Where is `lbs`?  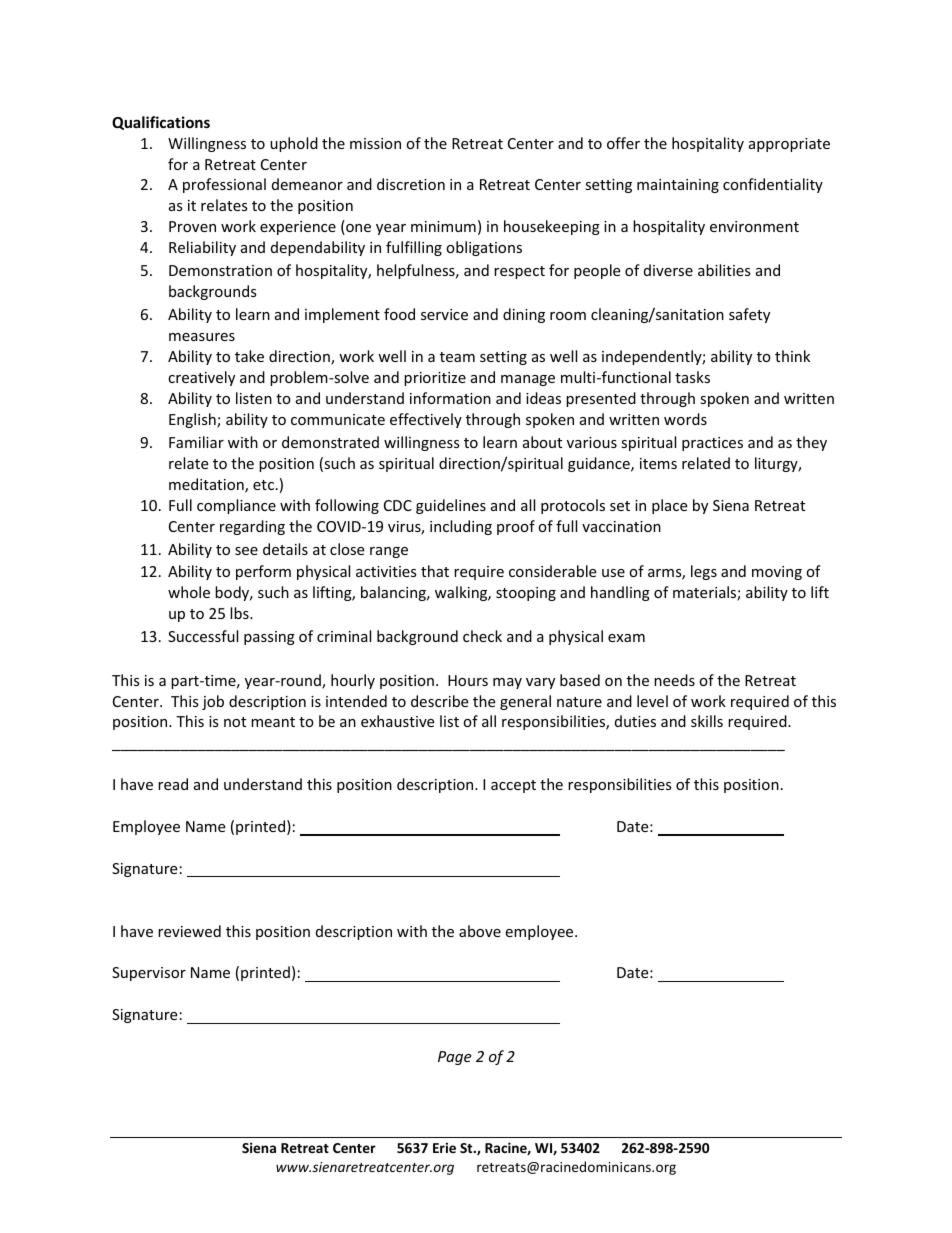
lbs is located at coordinates (240, 613).
